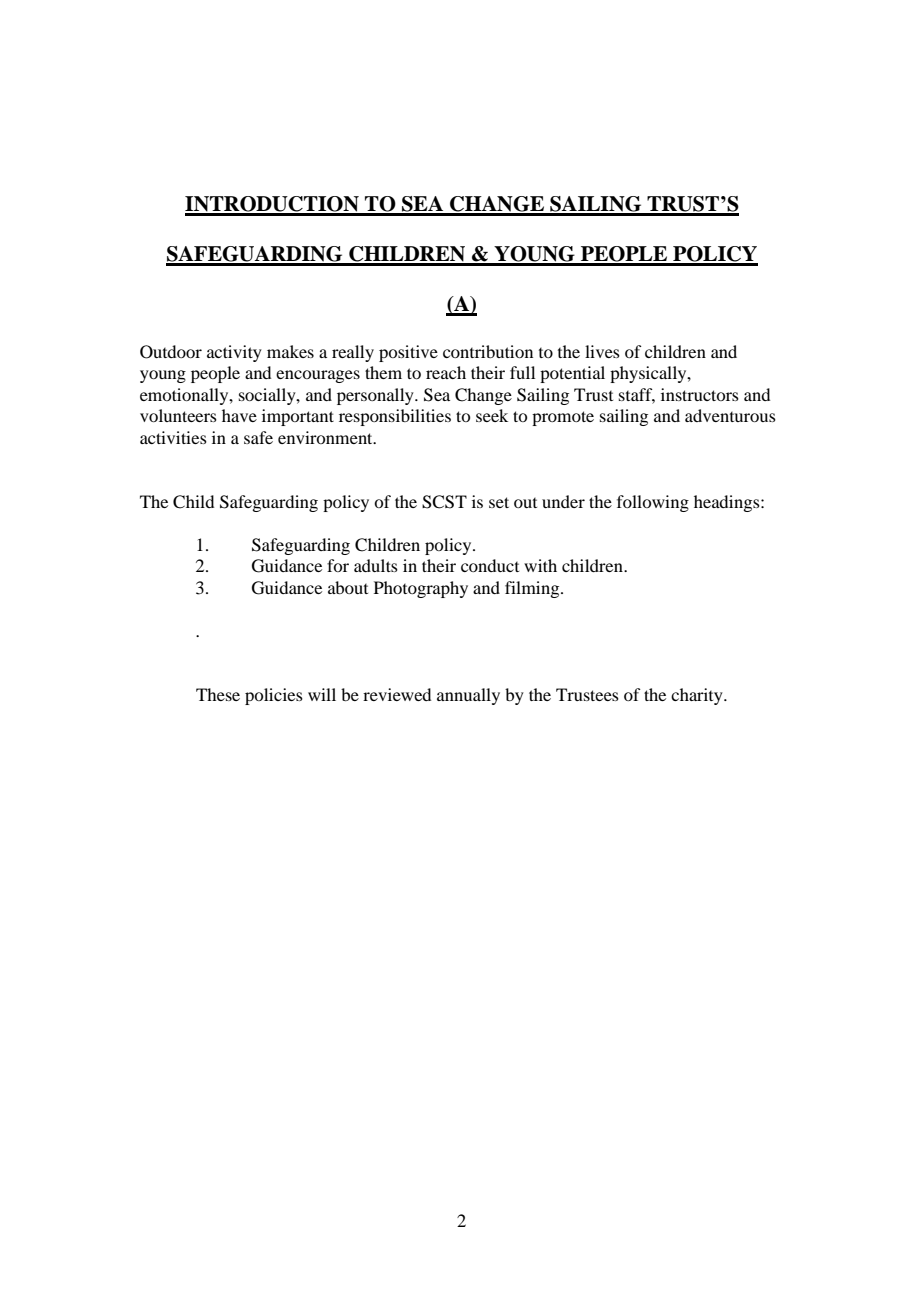 The width and height of the screenshot is (924, 1308). I want to click on reach, so click(446, 372).
